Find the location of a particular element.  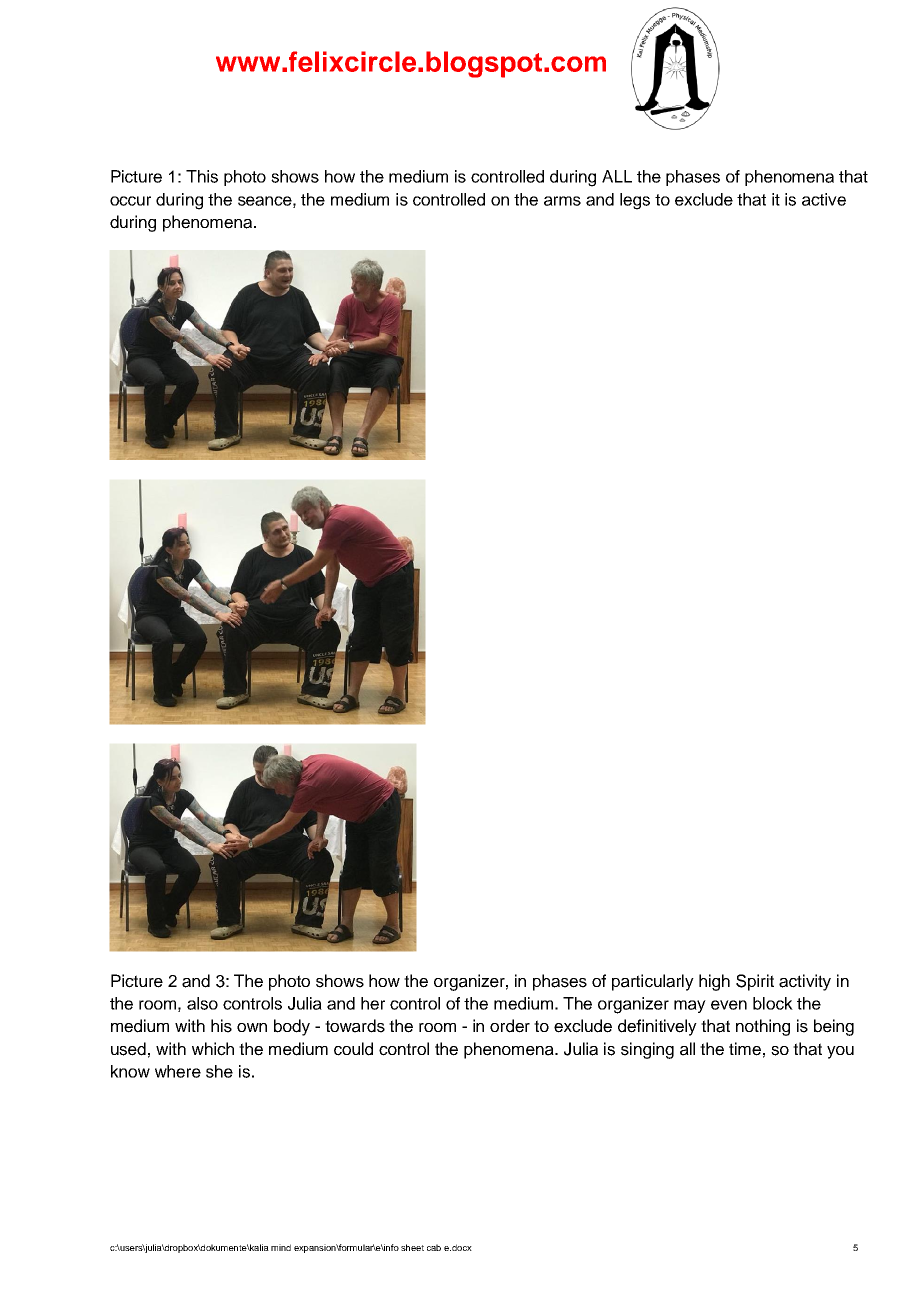

active is located at coordinates (824, 199).
